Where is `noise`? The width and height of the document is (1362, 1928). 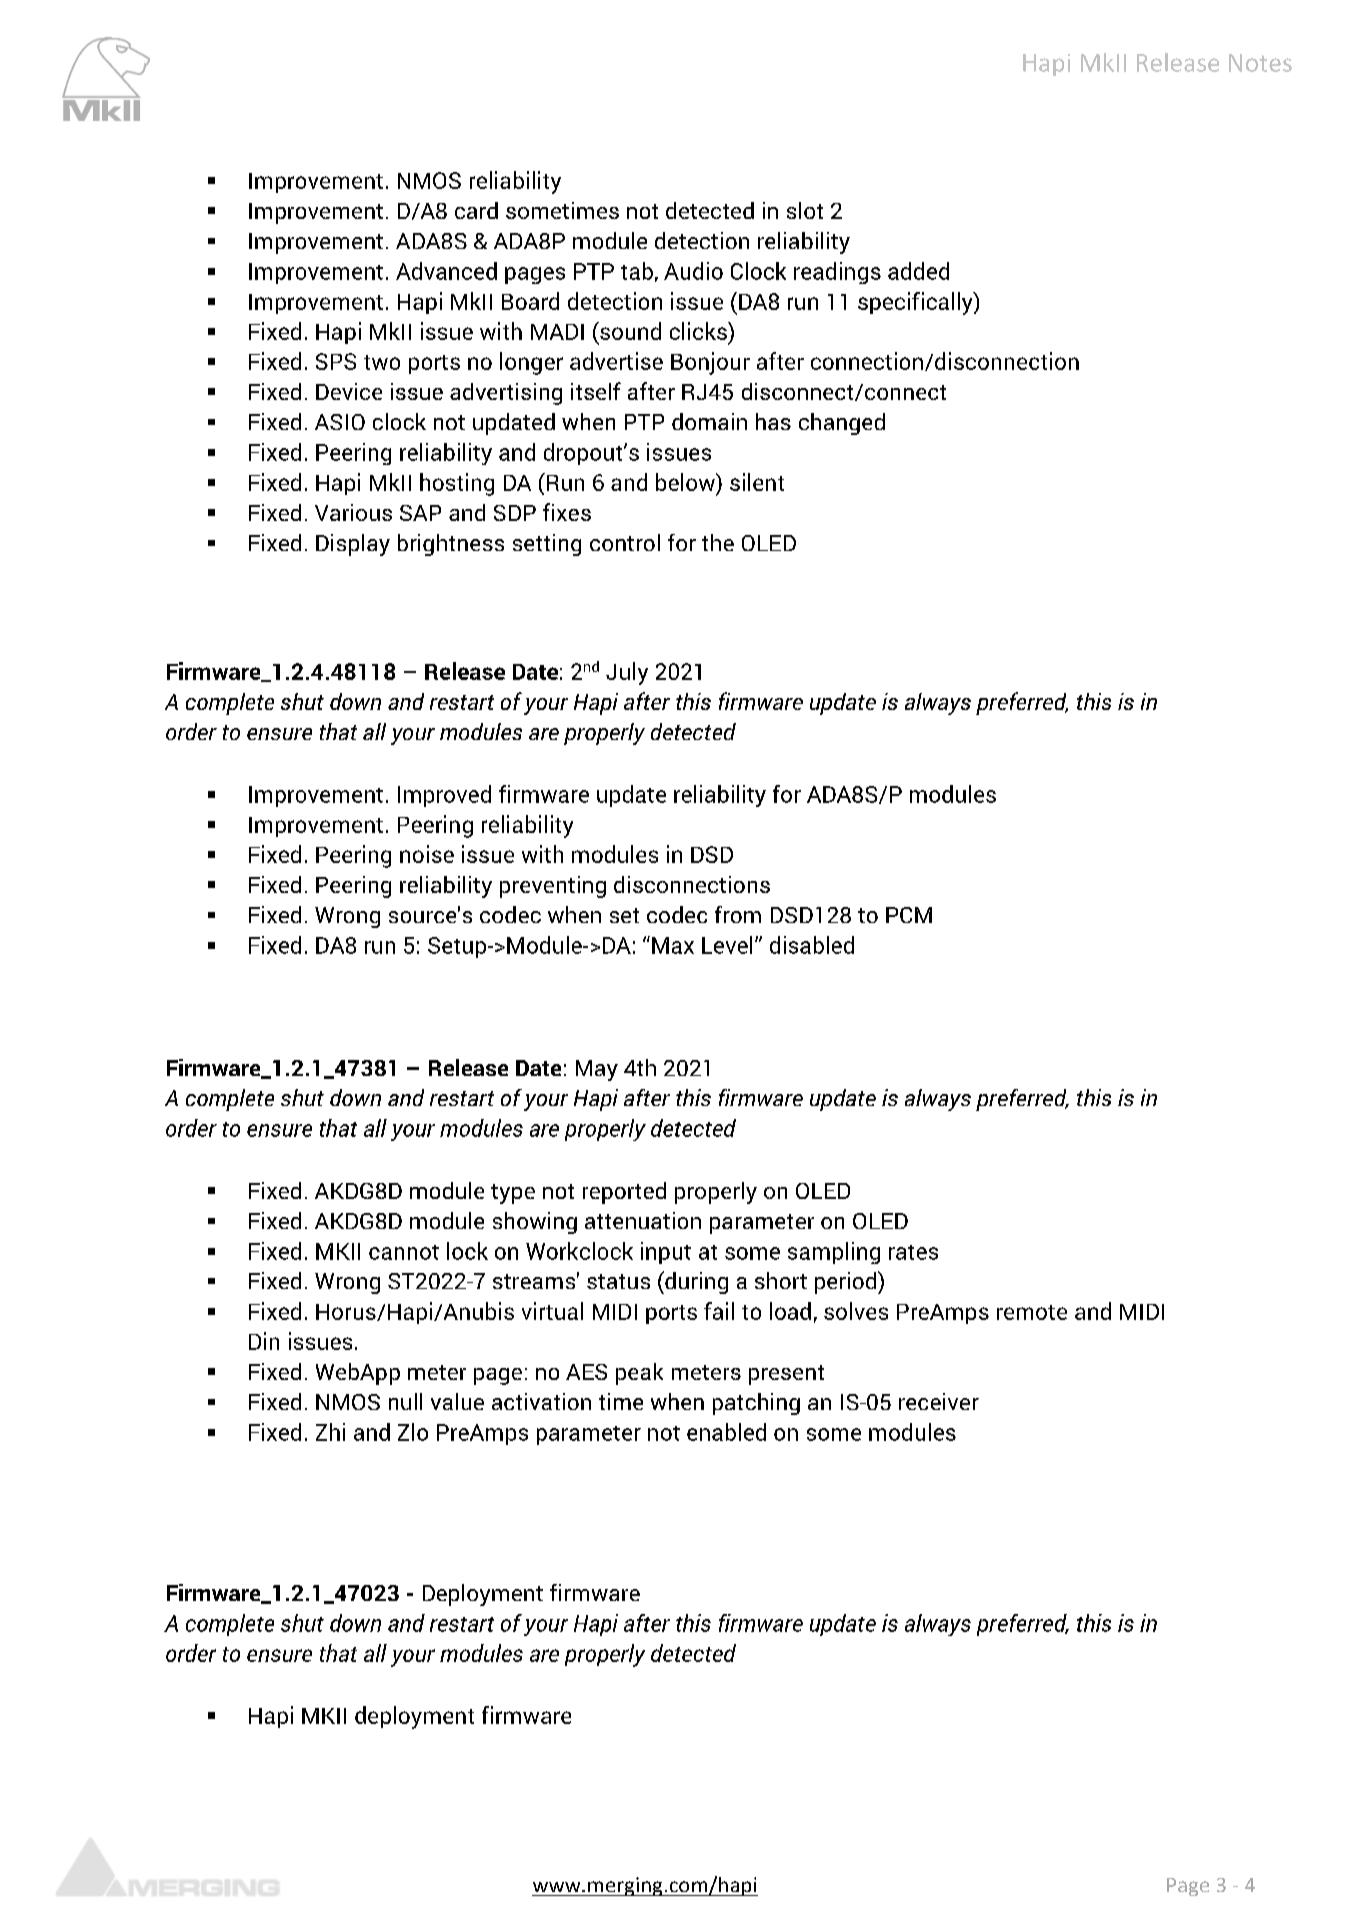
noise is located at coordinates (427, 854).
